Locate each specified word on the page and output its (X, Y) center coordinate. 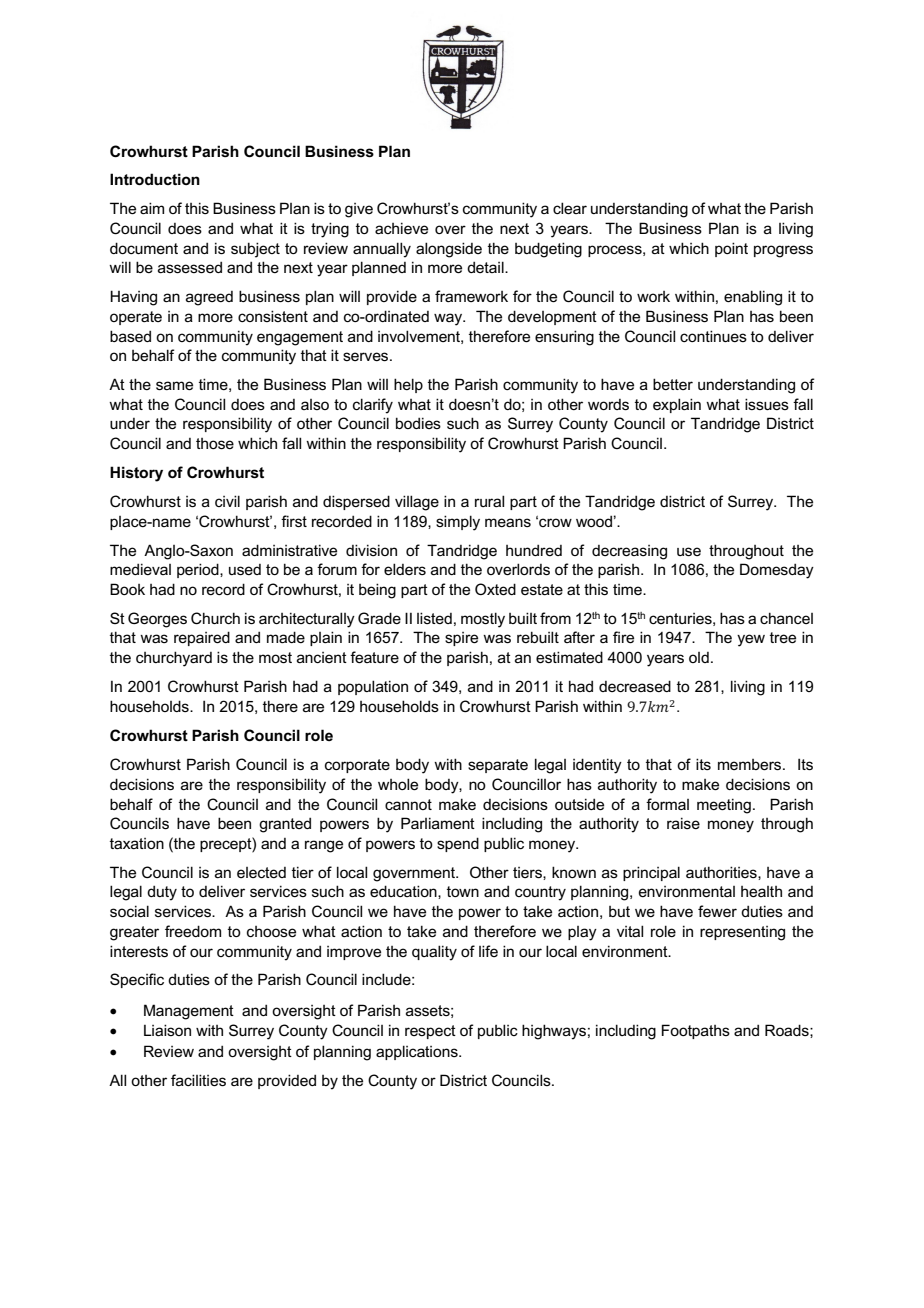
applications (418, 1052)
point (731, 249)
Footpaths (696, 1031)
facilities (198, 1080)
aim (152, 208)
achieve (401, 228)
